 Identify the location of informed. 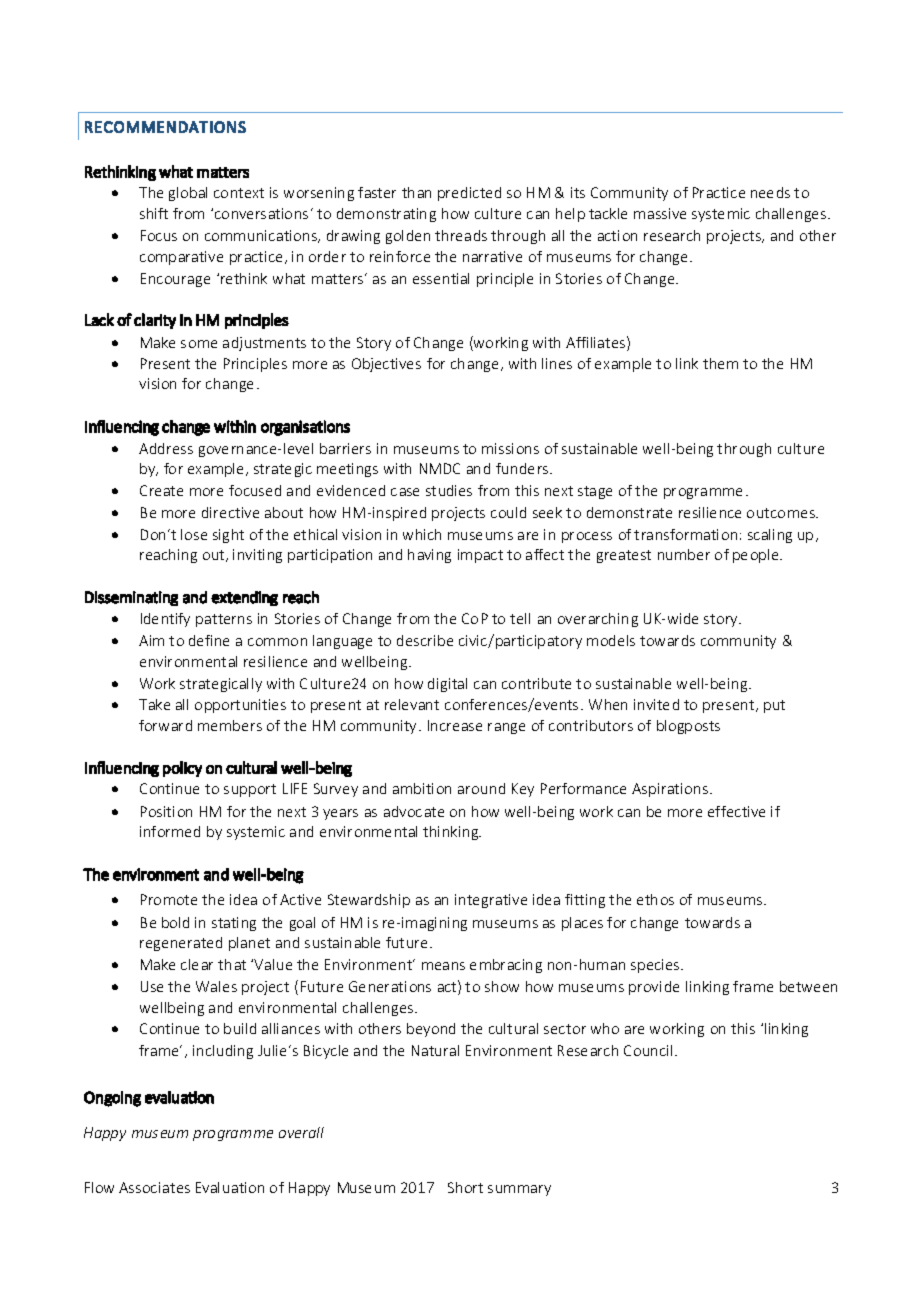
(170, 831).
